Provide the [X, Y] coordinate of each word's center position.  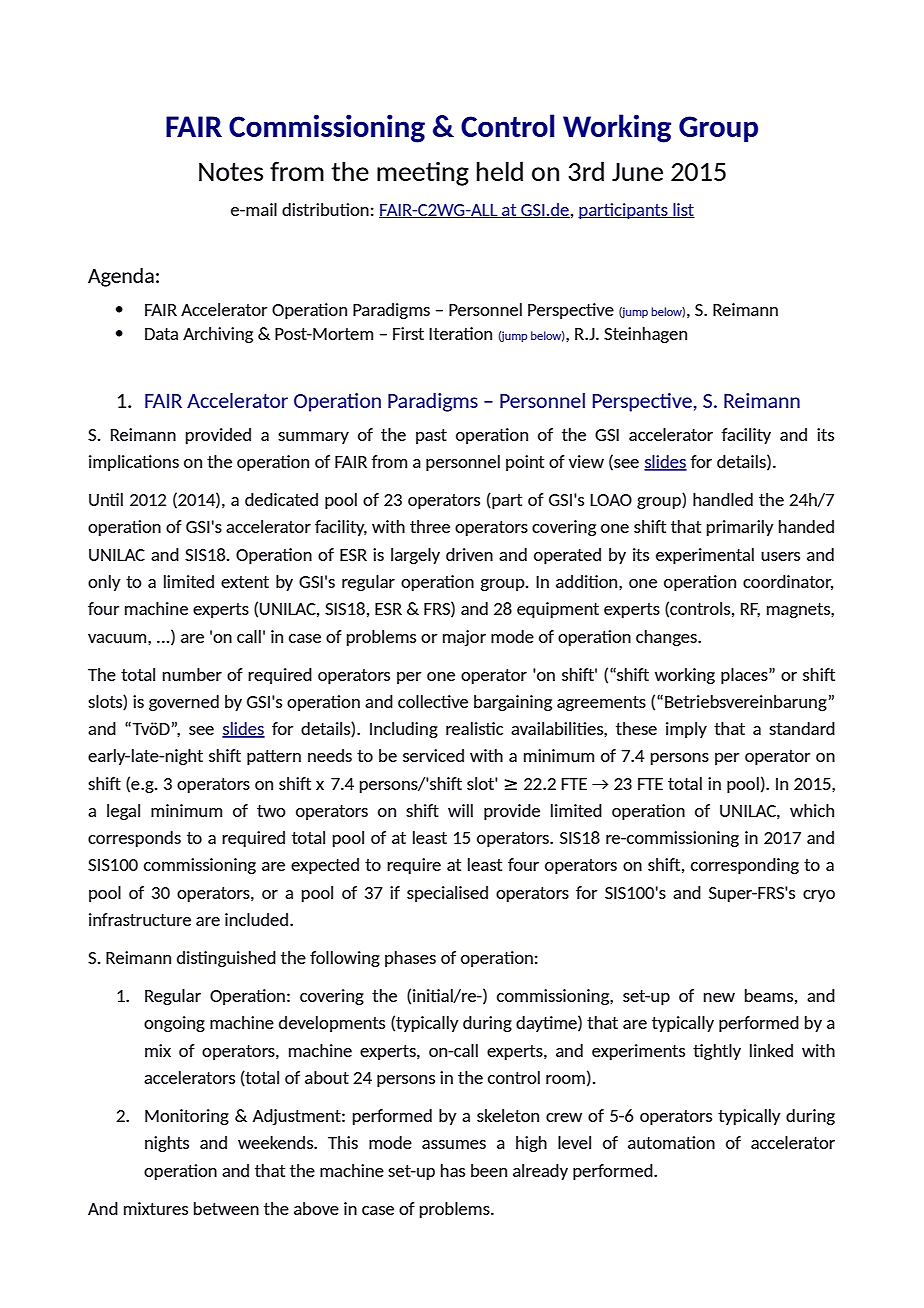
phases [410, 959]
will [460, 810]
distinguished [226, 959]
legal [123, 812]
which [812, 810]
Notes [231, 172]
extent [245, 582]
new [719, 997]
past [431, 436]
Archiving [218, 335]
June [637, 172]
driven [469, 554]
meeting [423, 174]
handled [723, 499]
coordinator [788, 582]
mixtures [156, 1208]
